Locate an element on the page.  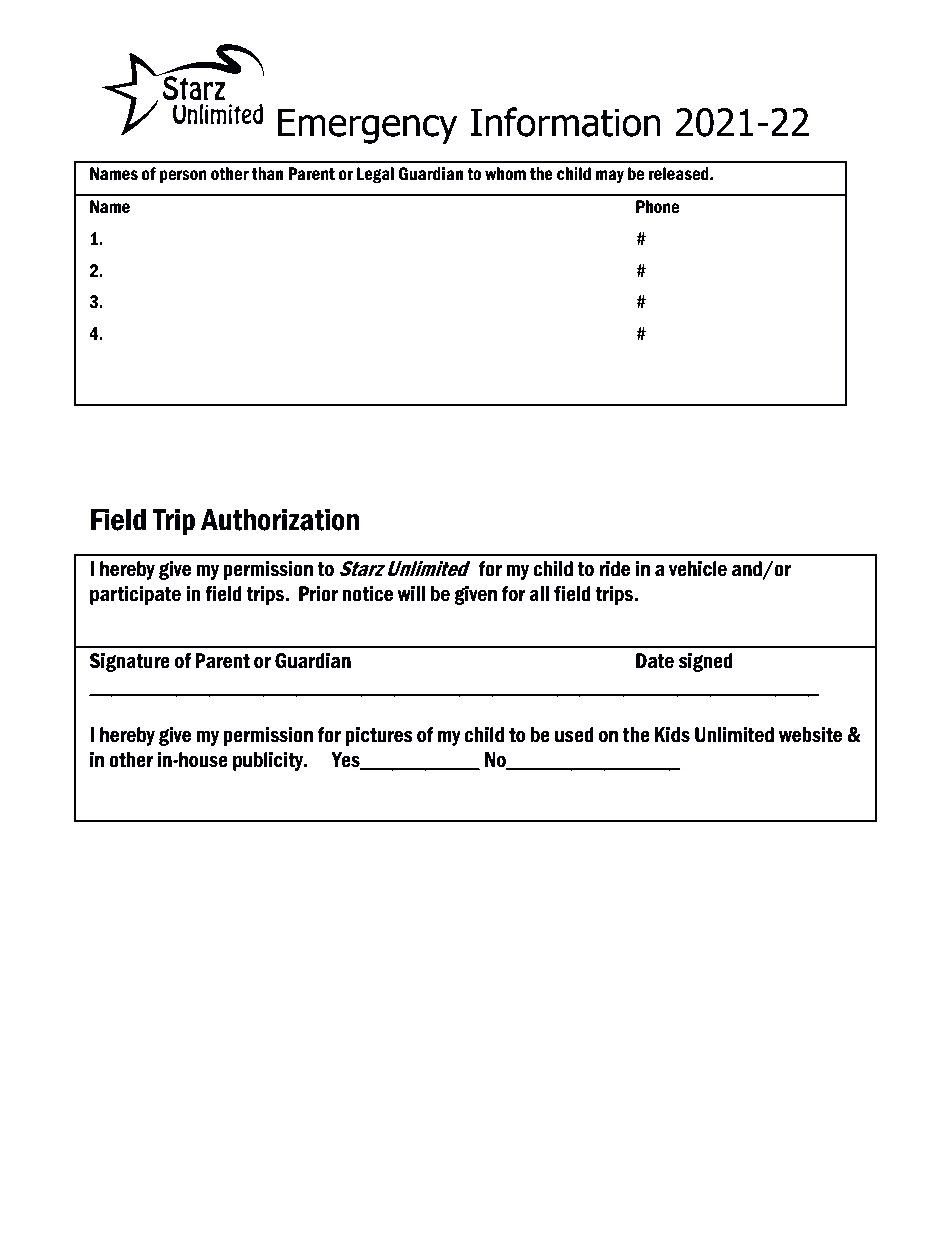
ride is located at coordinates (614, 569).
